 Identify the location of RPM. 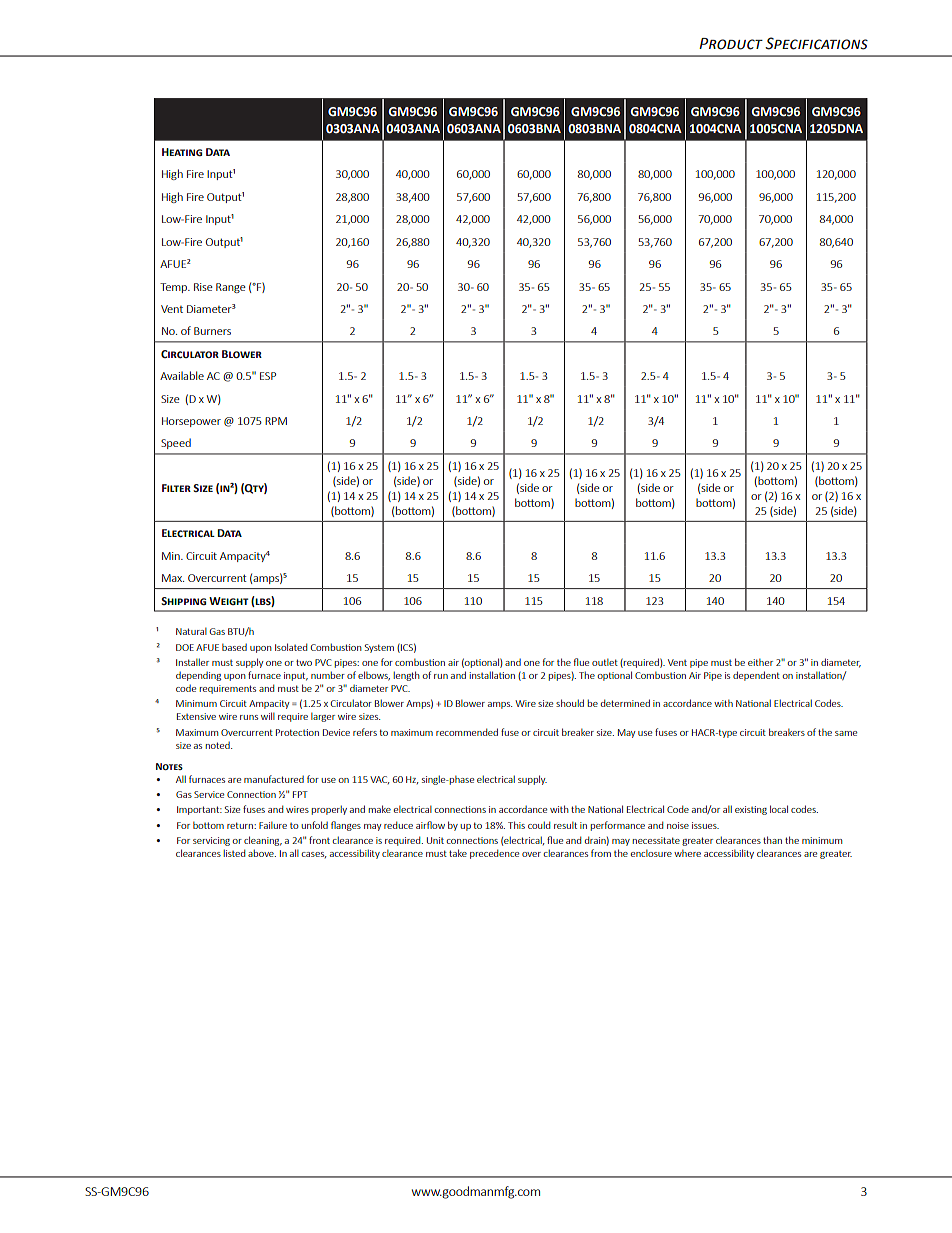
(276, 421).
